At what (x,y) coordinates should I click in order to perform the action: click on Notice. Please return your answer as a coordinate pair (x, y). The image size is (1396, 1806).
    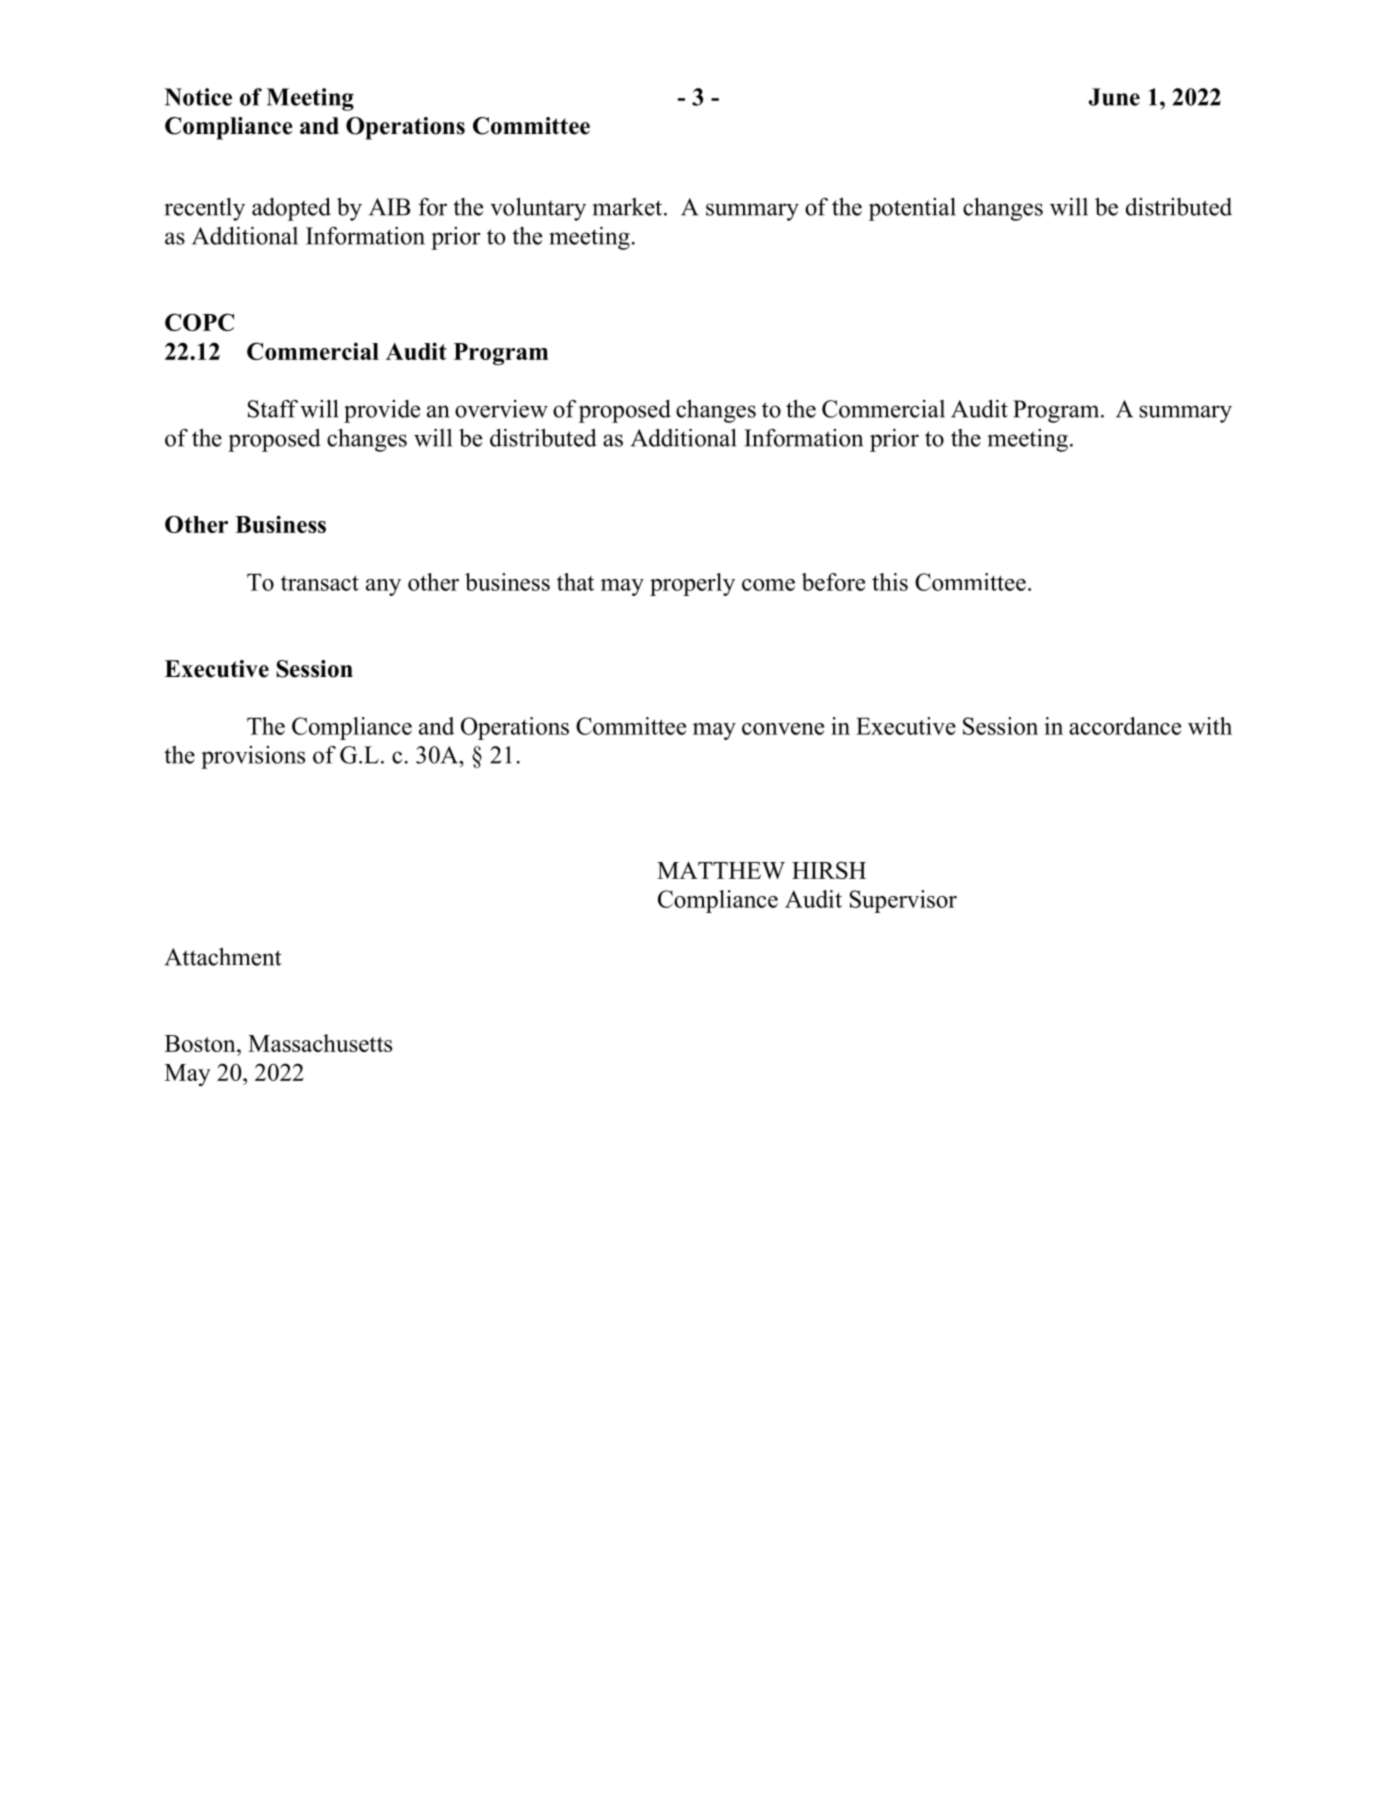
    Looking at the image, I should click on (198, 97).
